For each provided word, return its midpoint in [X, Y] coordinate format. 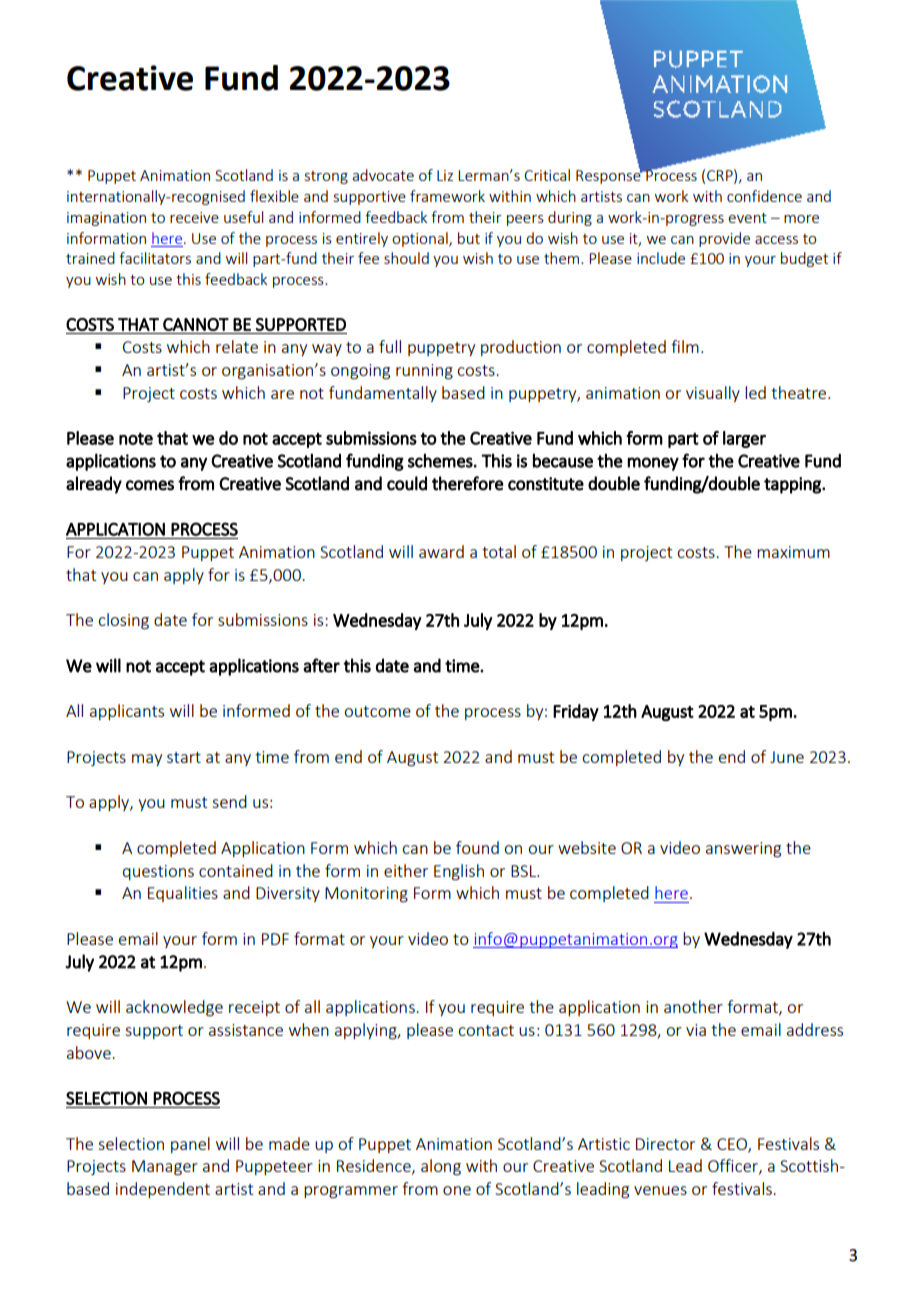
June [787, 757]
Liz [445, 175]
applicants [127, 712]
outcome [377, 711]
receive [194, 217]
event [747, 218]
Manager [165, 1168]
